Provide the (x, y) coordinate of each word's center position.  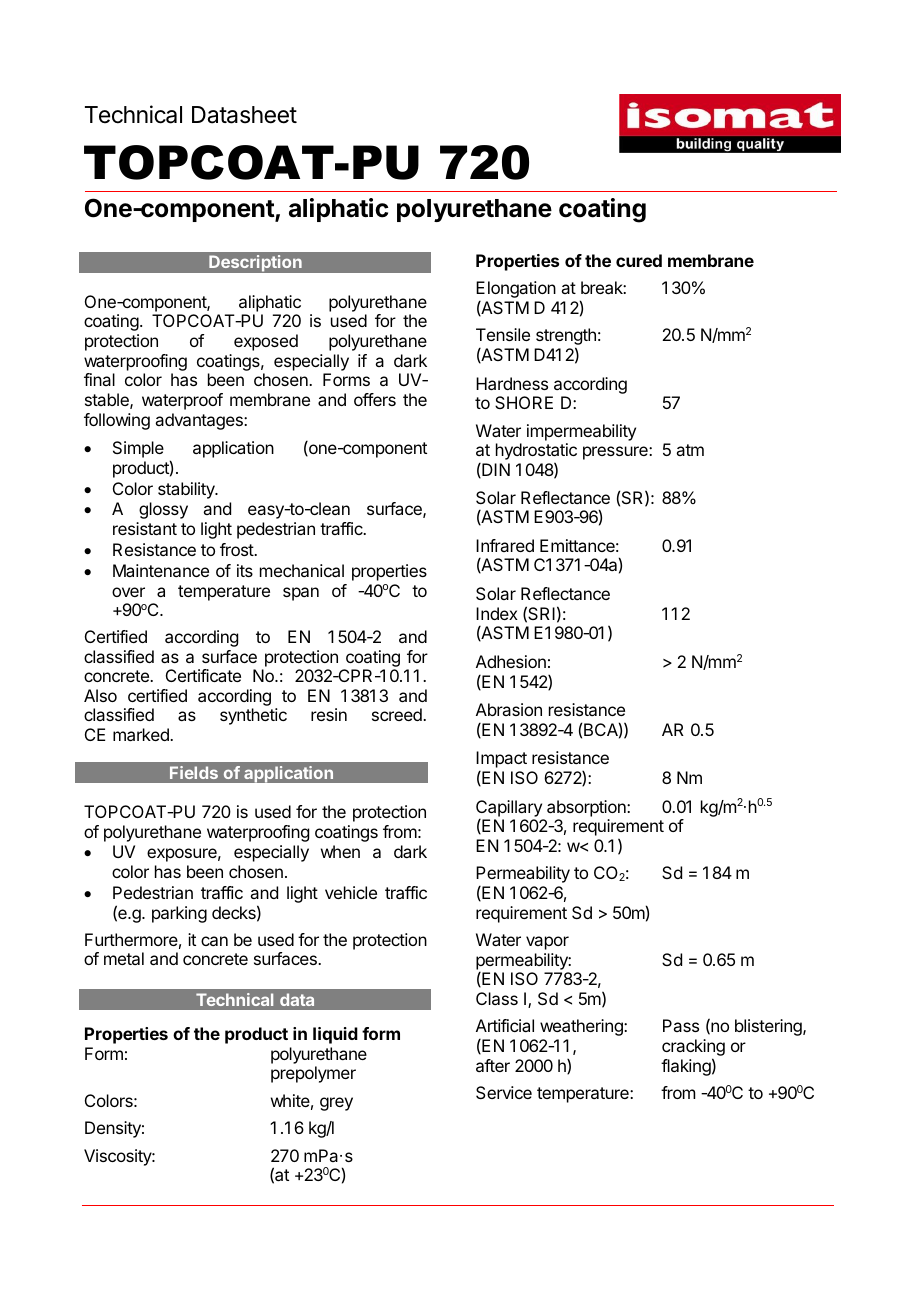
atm (690, 450)
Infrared (505, 545)
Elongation (516, 291)
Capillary (509, 809)
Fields (194, 772)
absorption (587, 808)
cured (639, 260)
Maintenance (161, 570)
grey (336, 1104)
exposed (266, 342)
